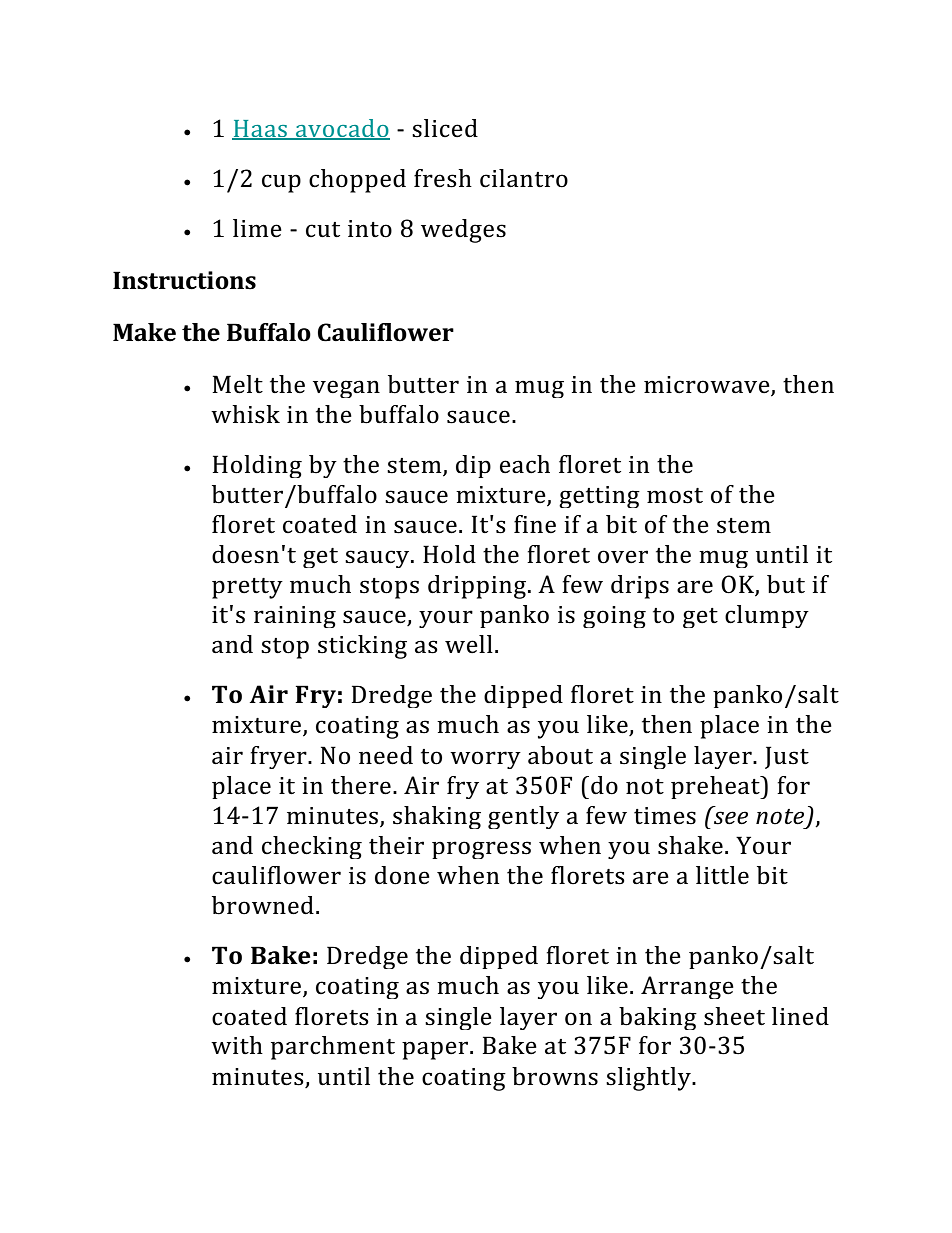 The height and width of the screenshot is (1233, 952). Describe the element at coordinates (524, 178) in the screenshot. I see `cilantro` at that location.
